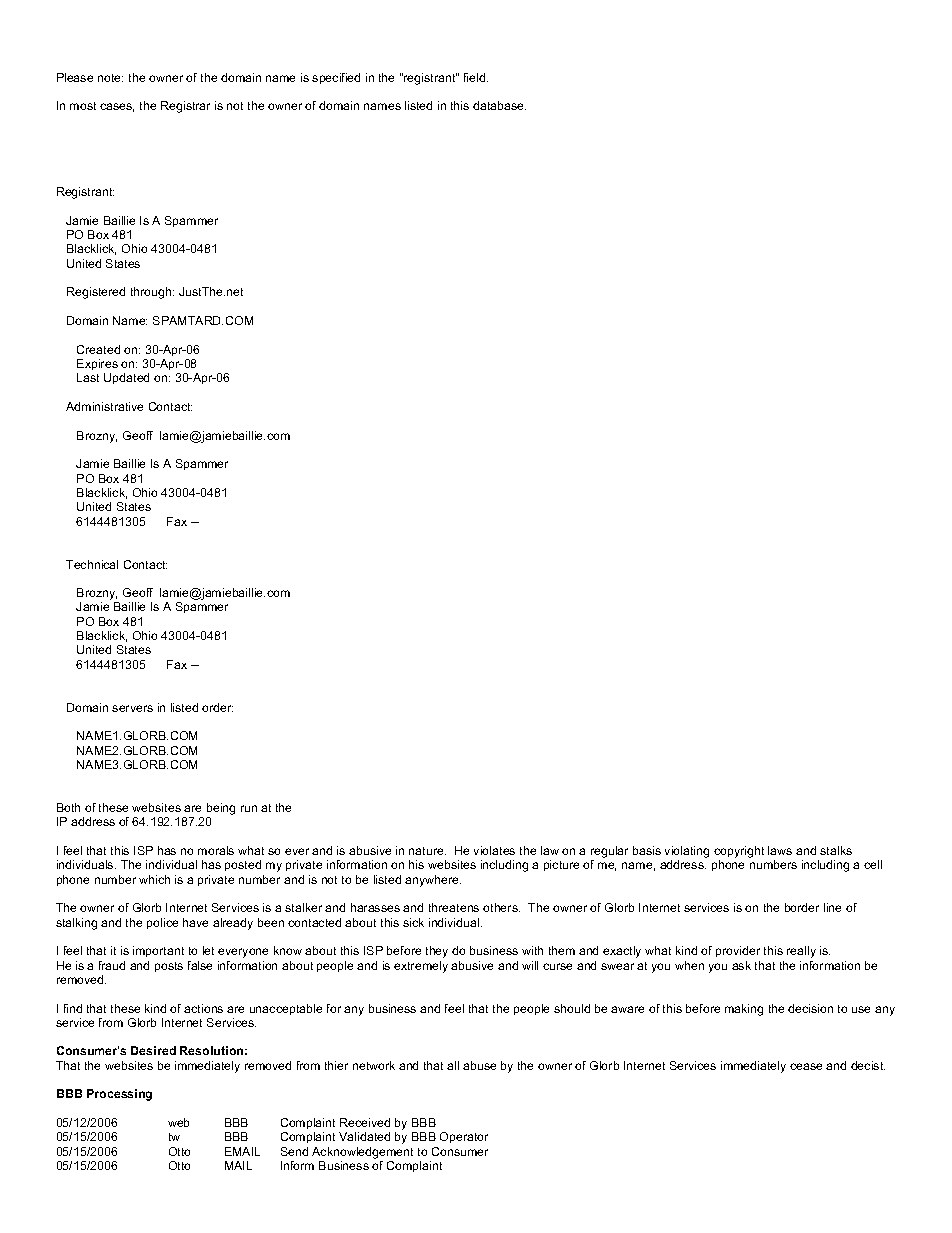  Describe the element at coordinates (499, 105) in the document. I see `database` at that location.
